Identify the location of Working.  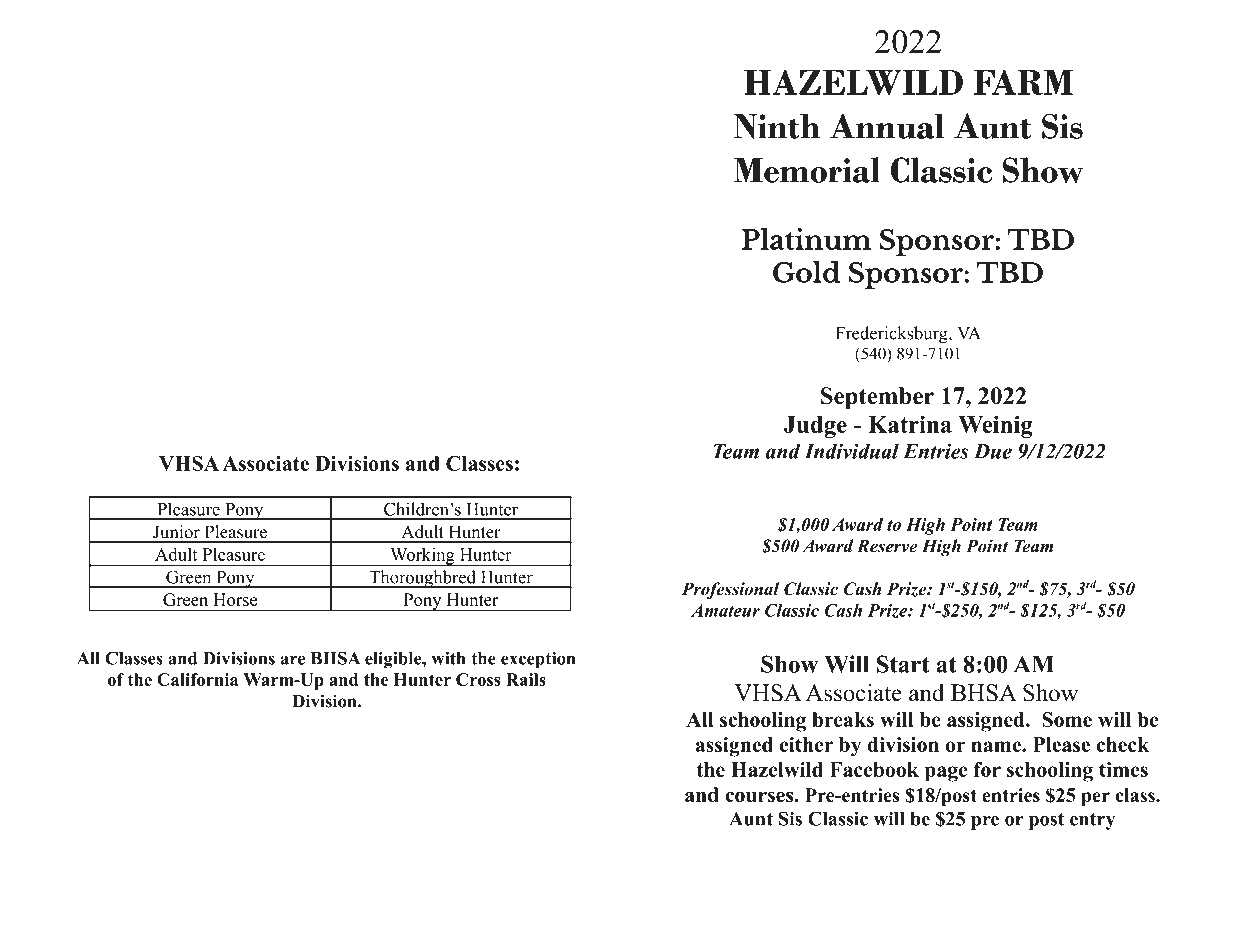
(422, 557).
